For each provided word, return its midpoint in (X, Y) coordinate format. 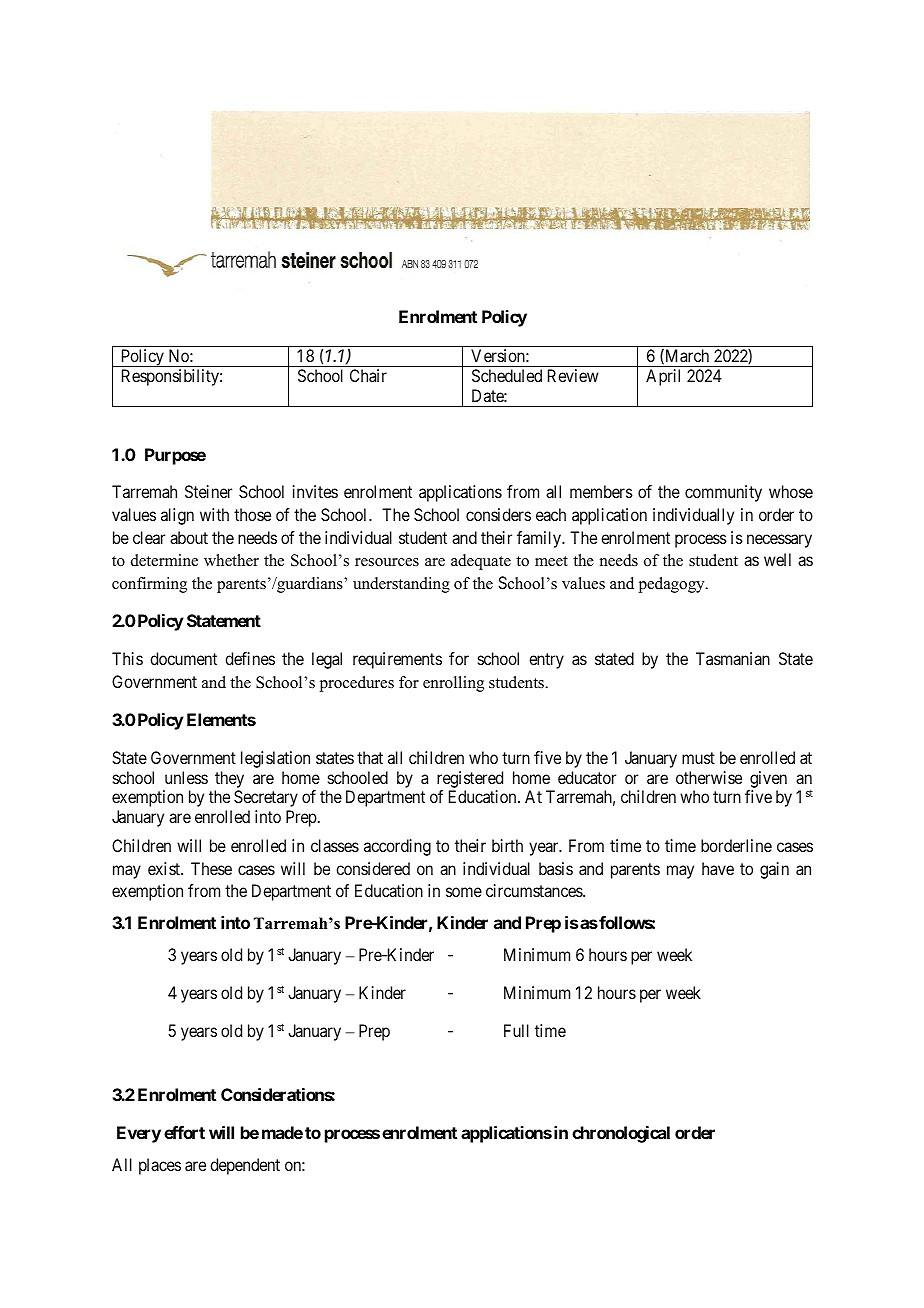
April (663, 377)
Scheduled (507, 375)
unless (186, 777)
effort (184, 1132)
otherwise (709, 777)
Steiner (208, 491)
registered (470, 779)
